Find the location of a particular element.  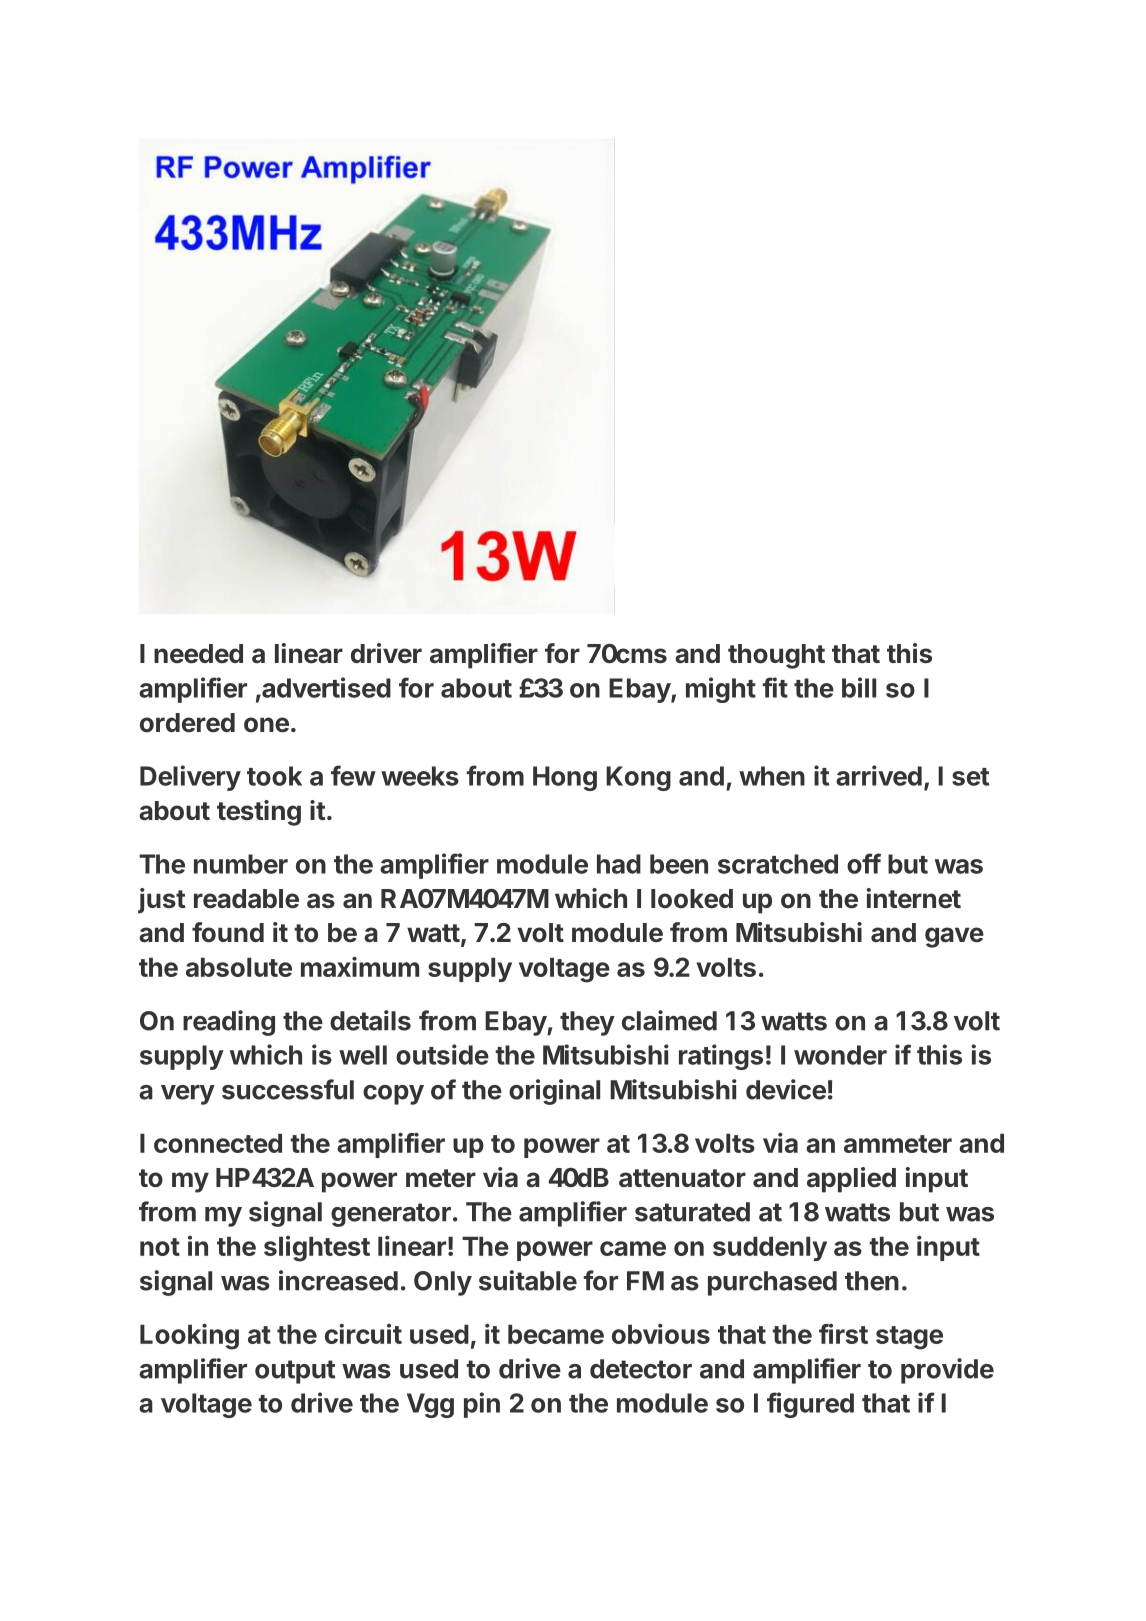

number is located at coordinates (241, 864).
